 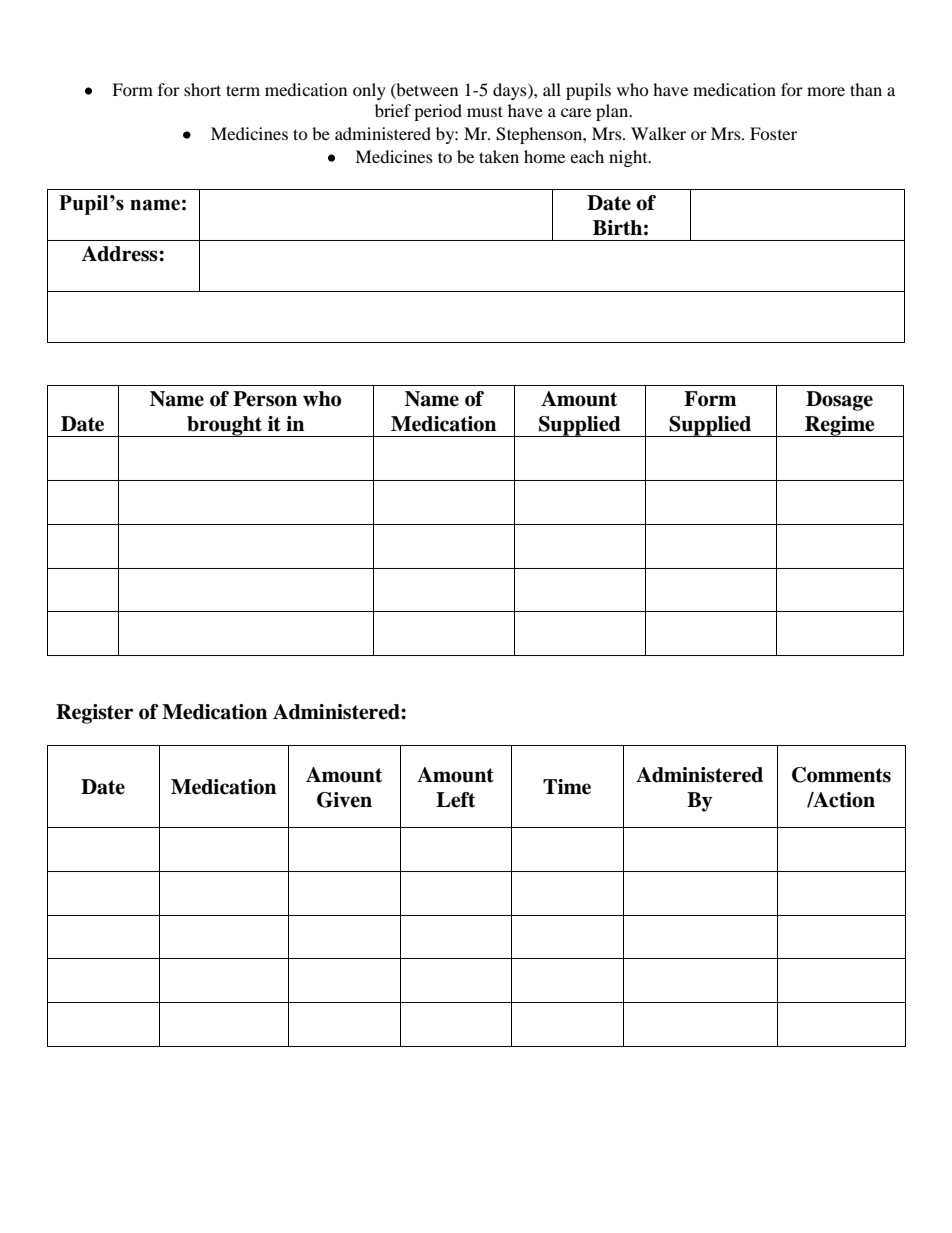 What do you see at coordinates (344, 800) in the screenshot?
I see `Given` at bounding box center [344, 800].
